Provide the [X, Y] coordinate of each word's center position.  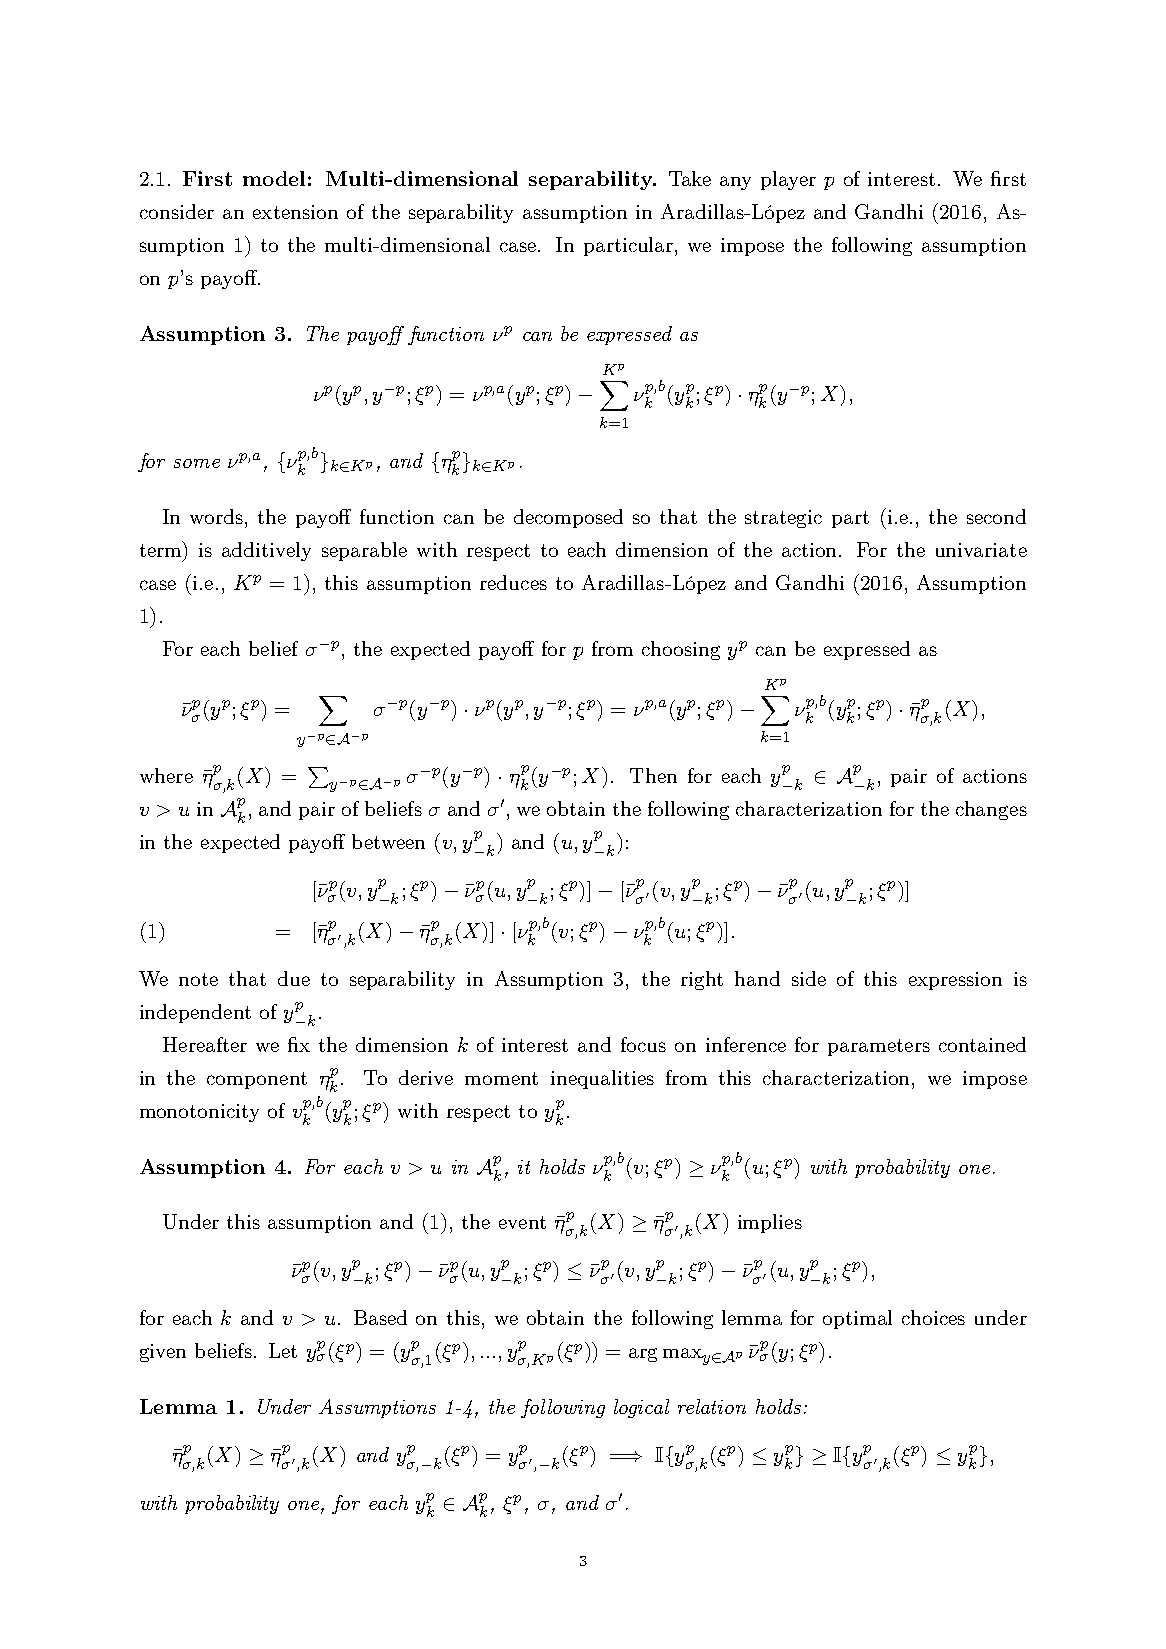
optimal [857, 1319]
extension [295, 212]
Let [283, 1350]
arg [643, 1355]
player [788, 180]
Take [690, 178]
